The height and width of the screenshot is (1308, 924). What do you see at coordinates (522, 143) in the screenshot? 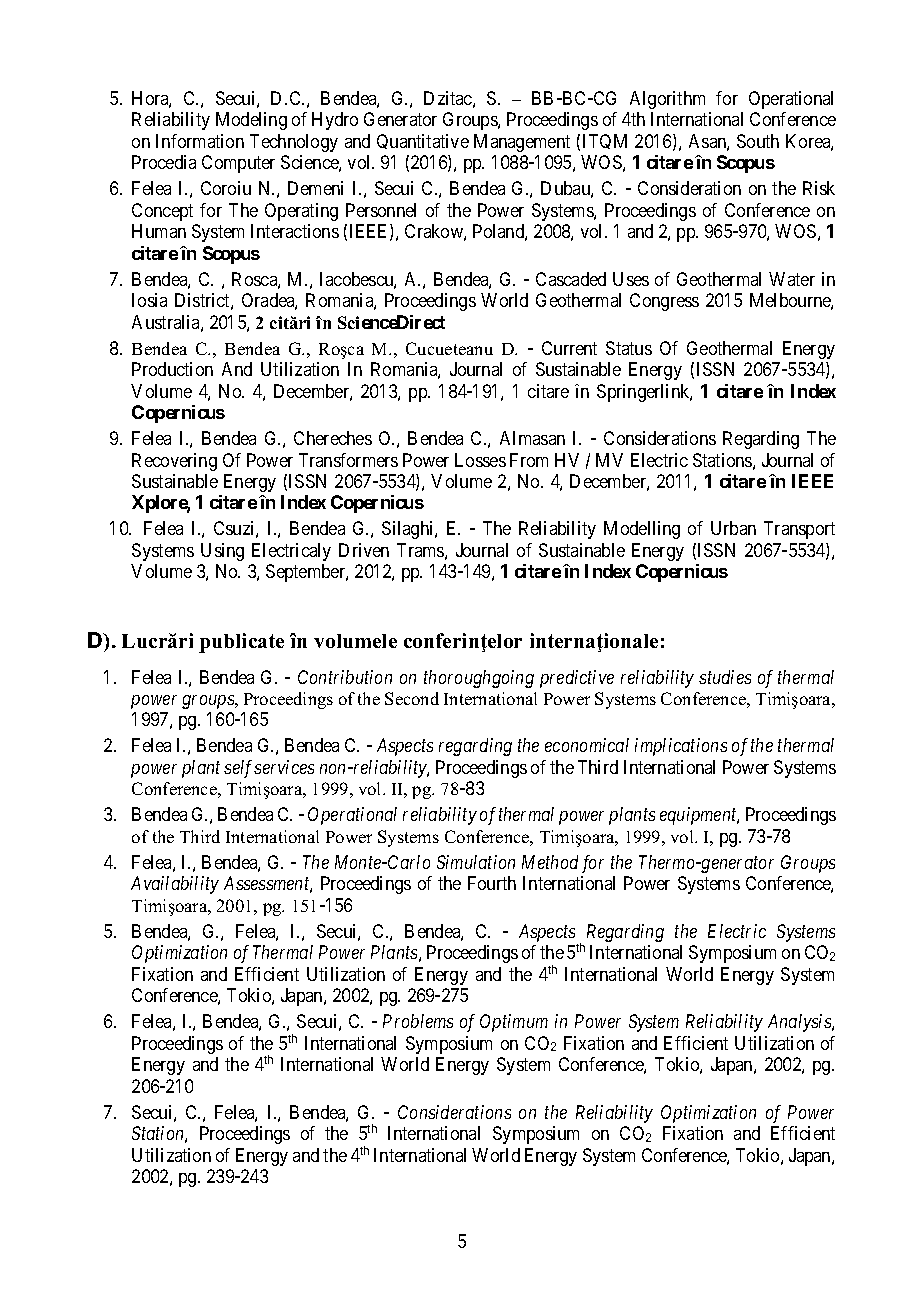
I see `Management` at bounding box center [522, 143].
